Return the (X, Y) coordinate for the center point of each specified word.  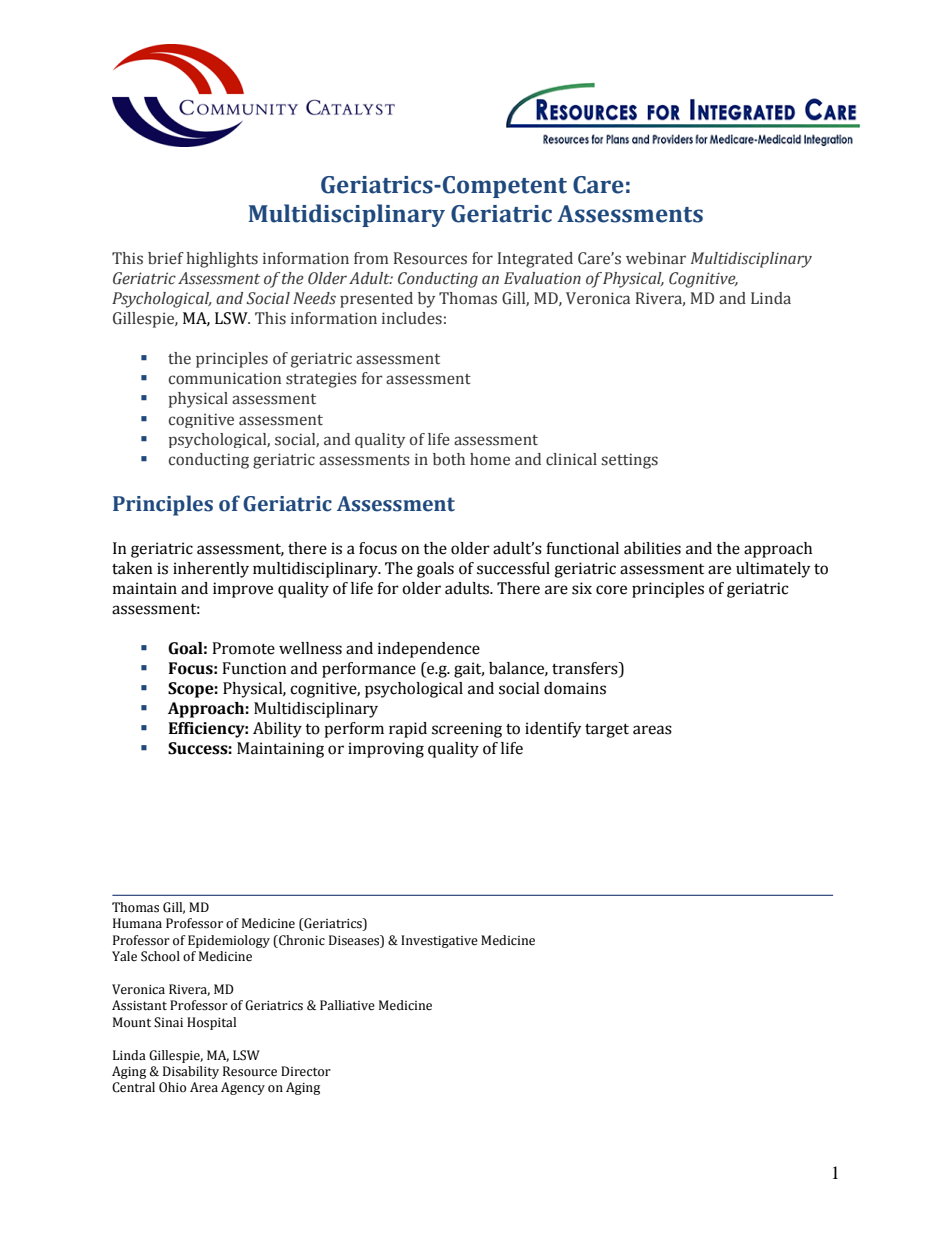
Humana (137, 923)
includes (412, 318)
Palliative (347, 1005)
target (607, 730)
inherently (211, 570)
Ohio (172, 1087)
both (449, 459)
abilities (652, 548)
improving (386, 750)
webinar (656, 258)
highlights (222, 260)
